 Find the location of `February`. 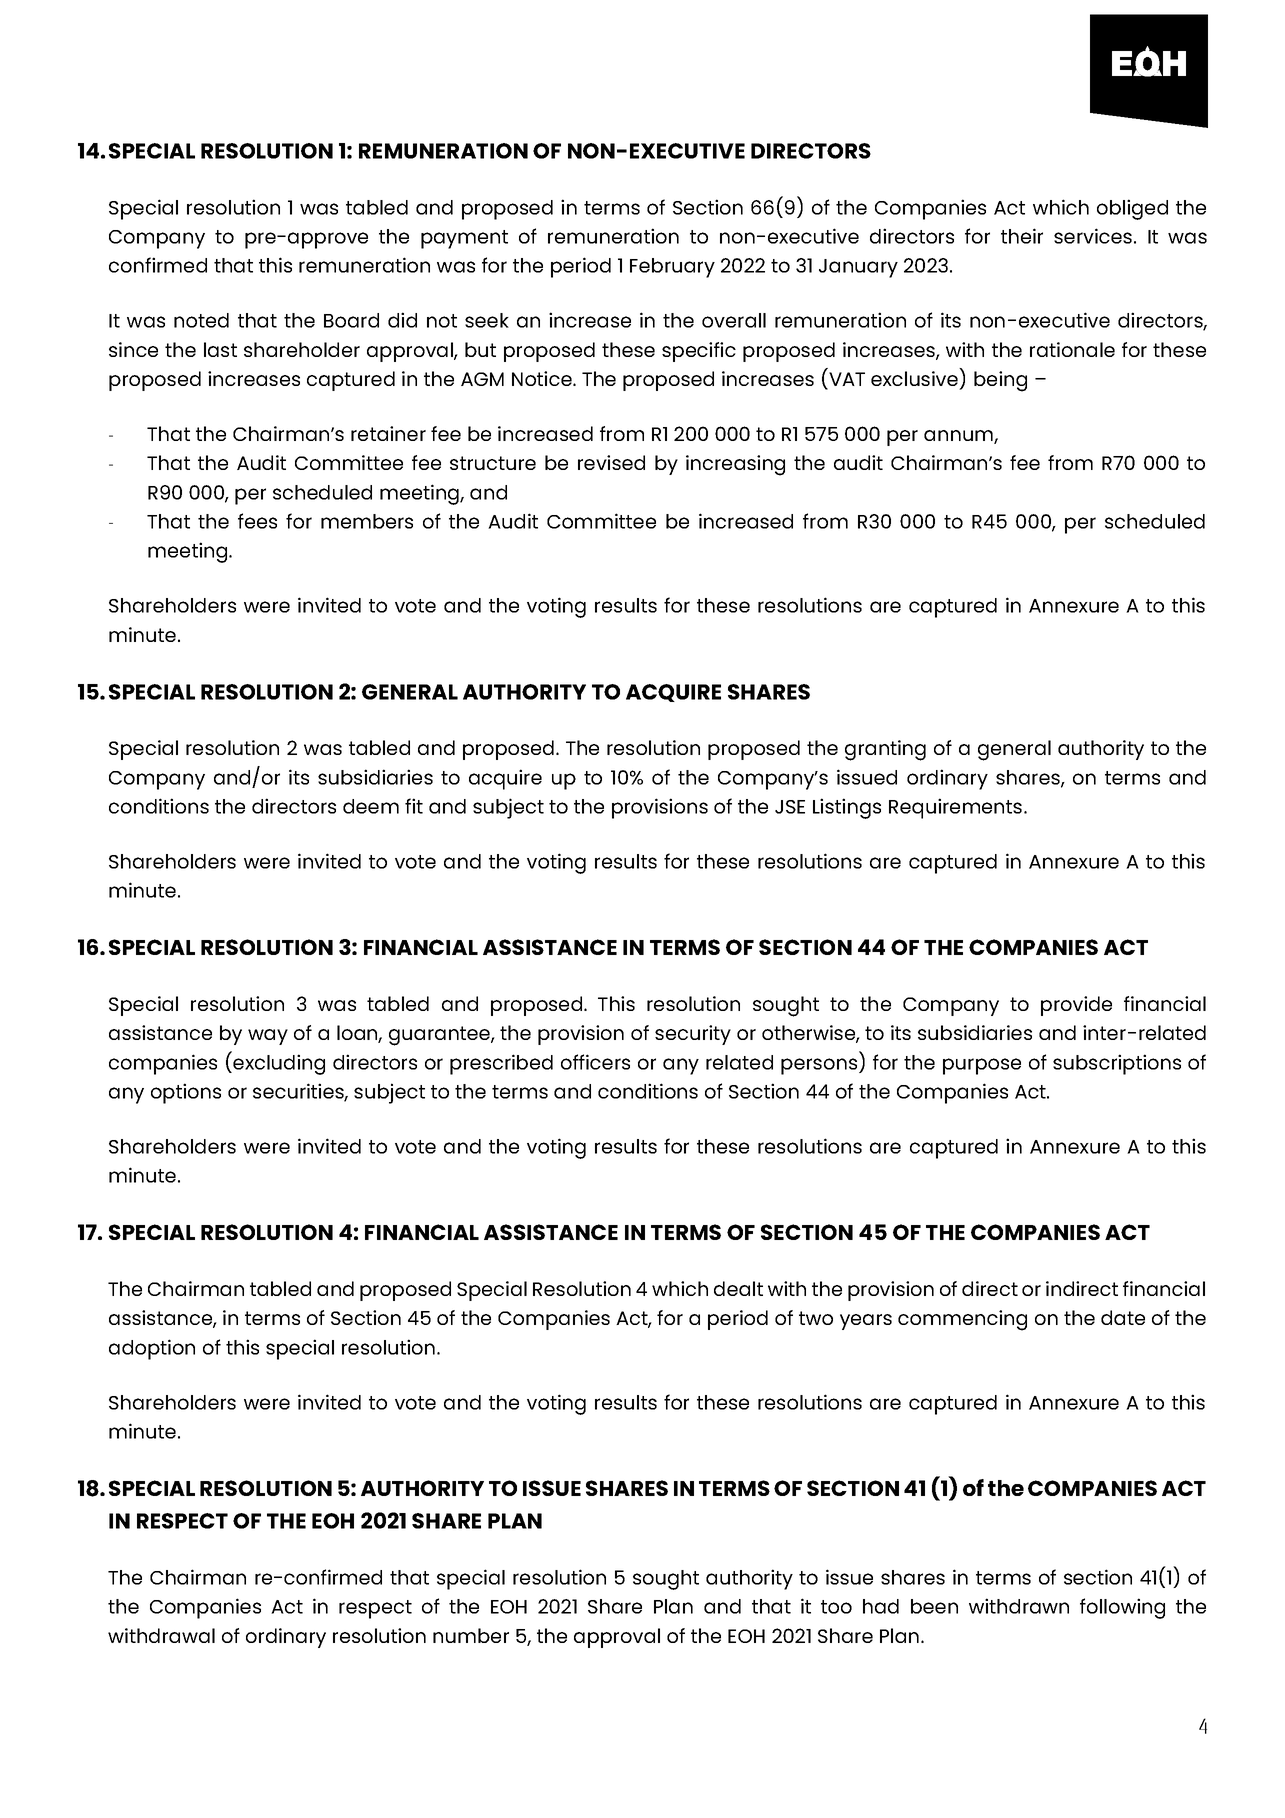

February is located at coordinates (672, 268).
